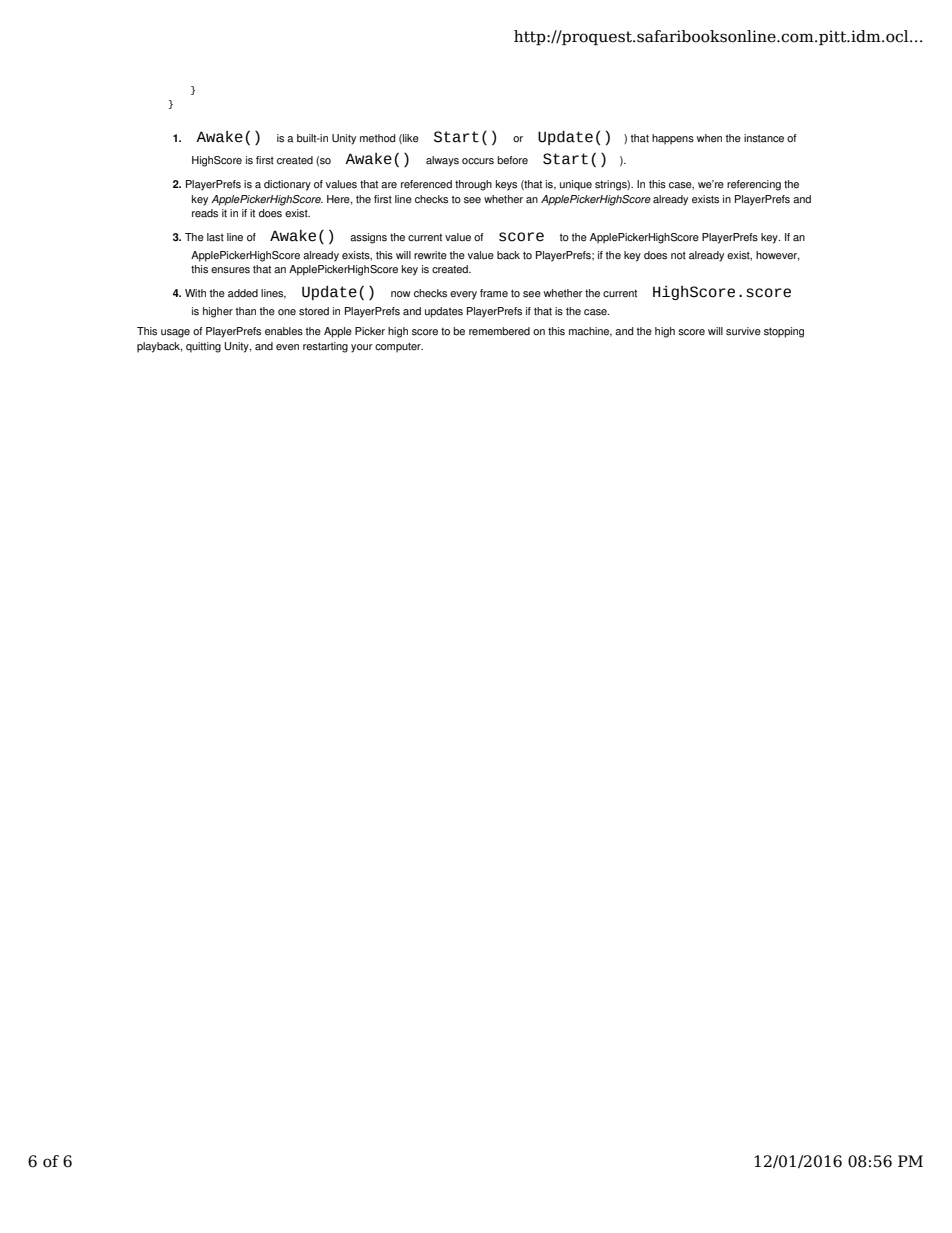 This screenshot has width=952, height=1233. I want to click on even, so click(287, 347).
